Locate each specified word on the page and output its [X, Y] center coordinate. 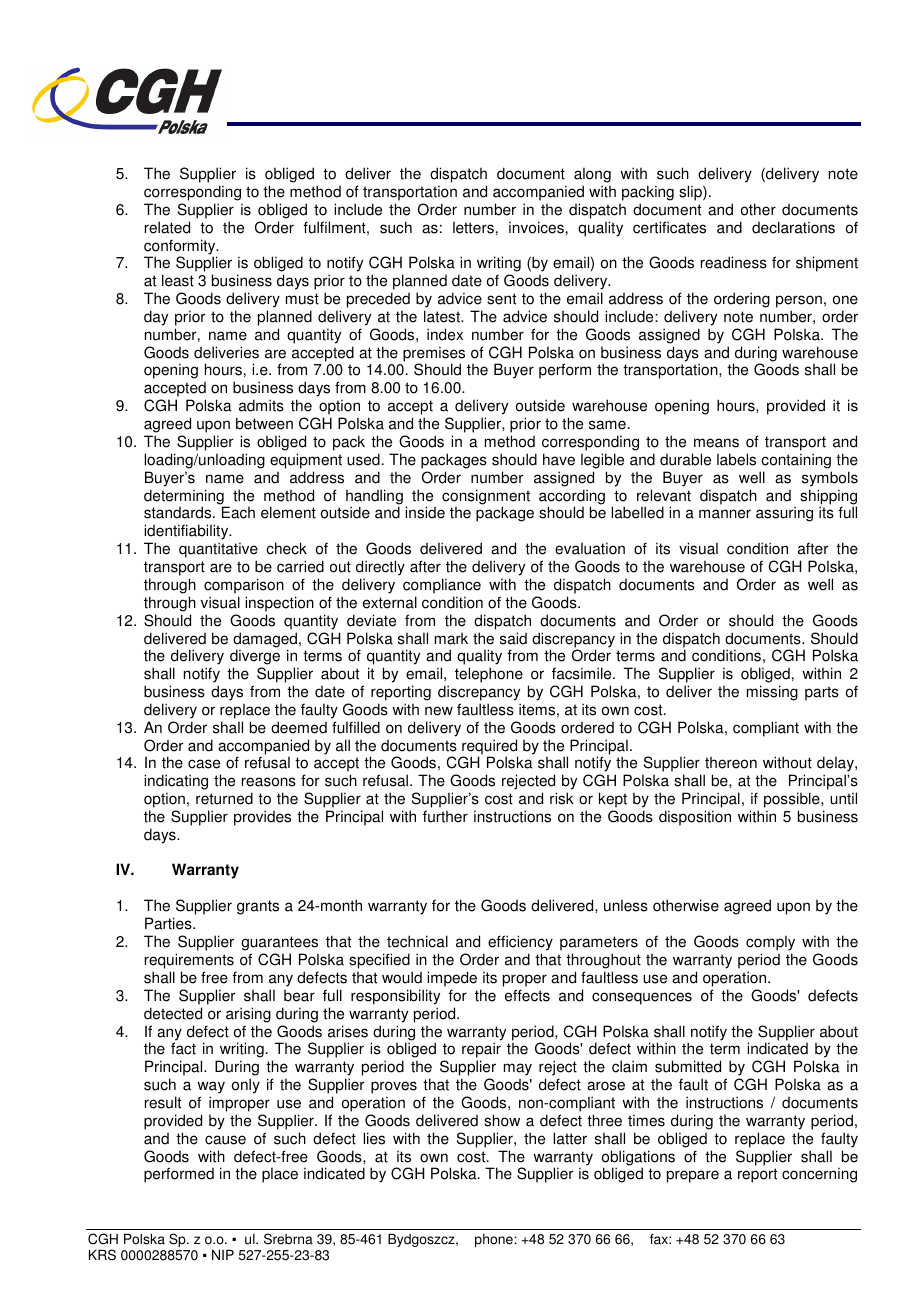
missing [772, 693]
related [167, 227]
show [502, 1120]
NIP [223, 1255]
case [204, 764]
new [439, 711]
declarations [793, 227]
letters [473, 227]
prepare [693, 1176]
